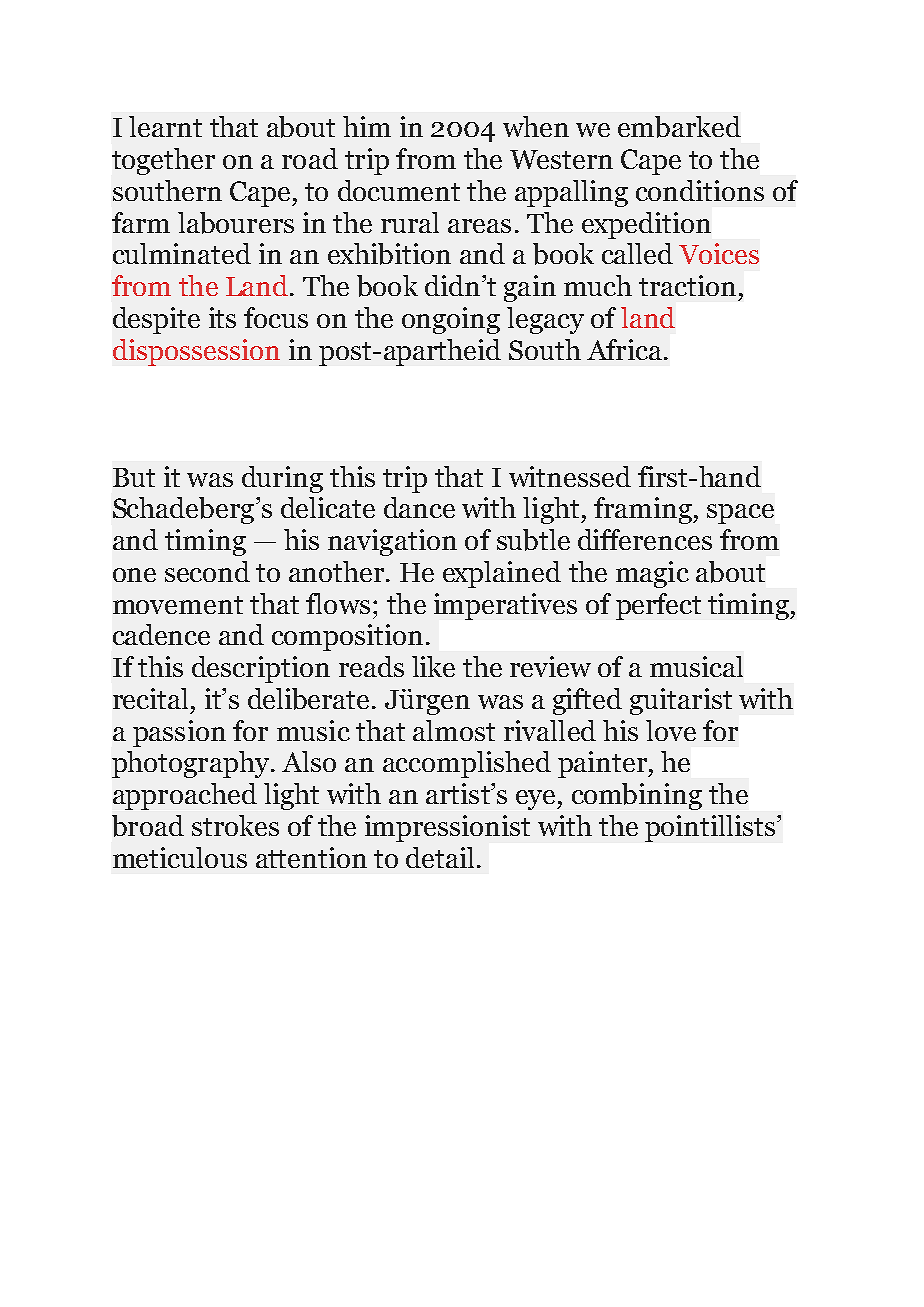  What do you see at coordinates (235, 825) in the screenshot?
I see `strokes` at bounding box center [235, 825].
